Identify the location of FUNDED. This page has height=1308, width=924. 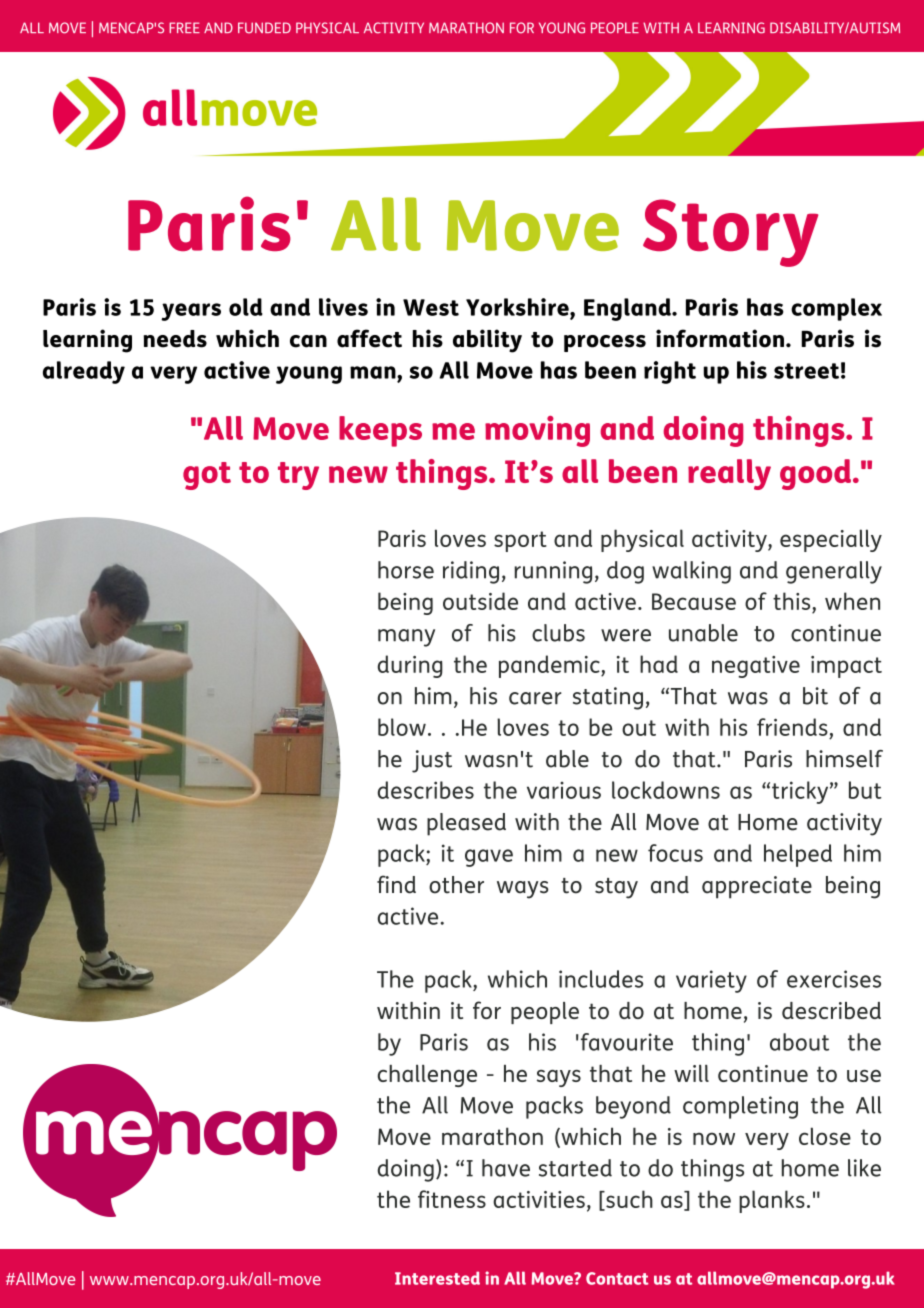
(264, 28).
